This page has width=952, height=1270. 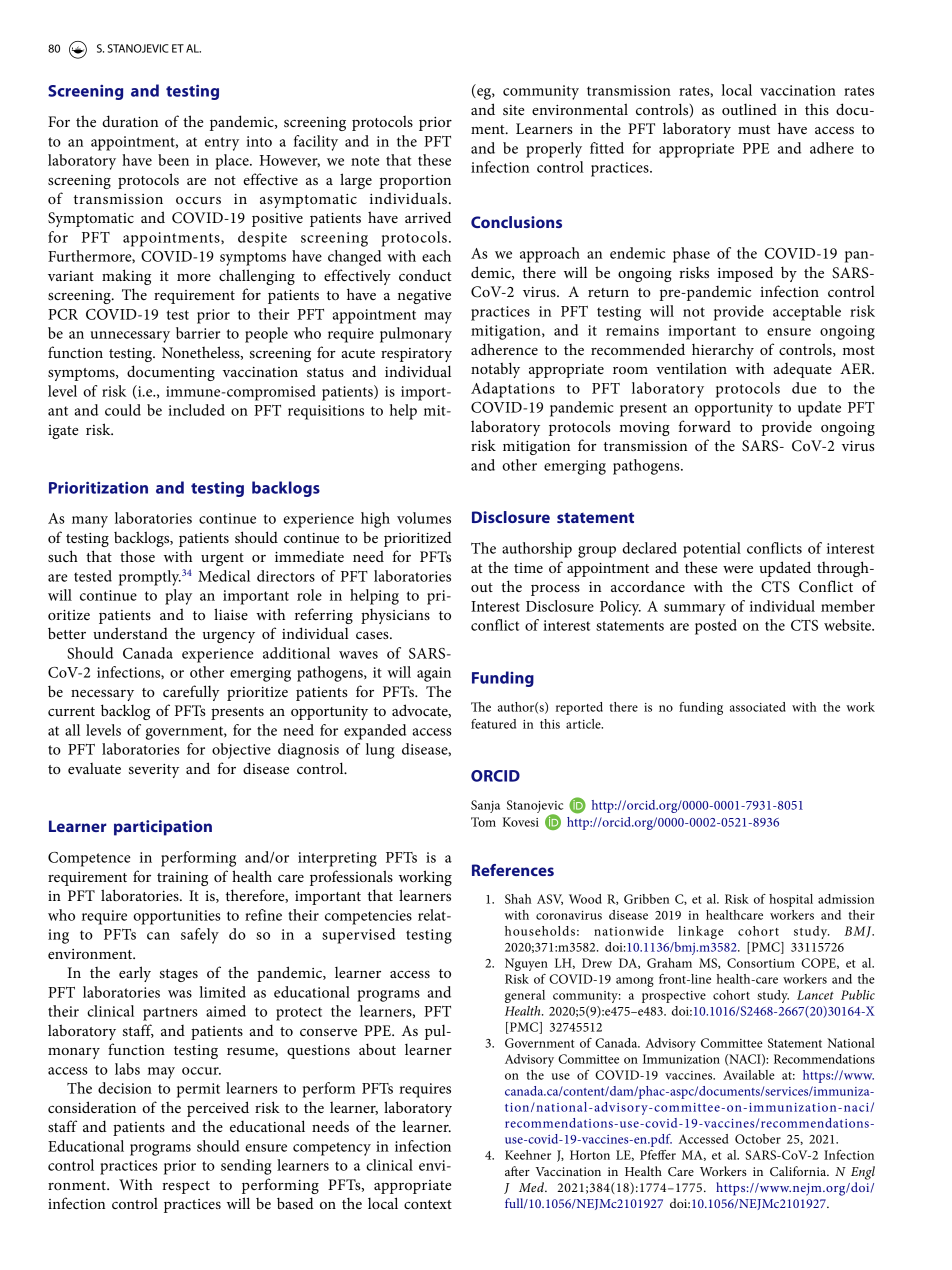 I want to click on many, so click(x=90, y=522).
